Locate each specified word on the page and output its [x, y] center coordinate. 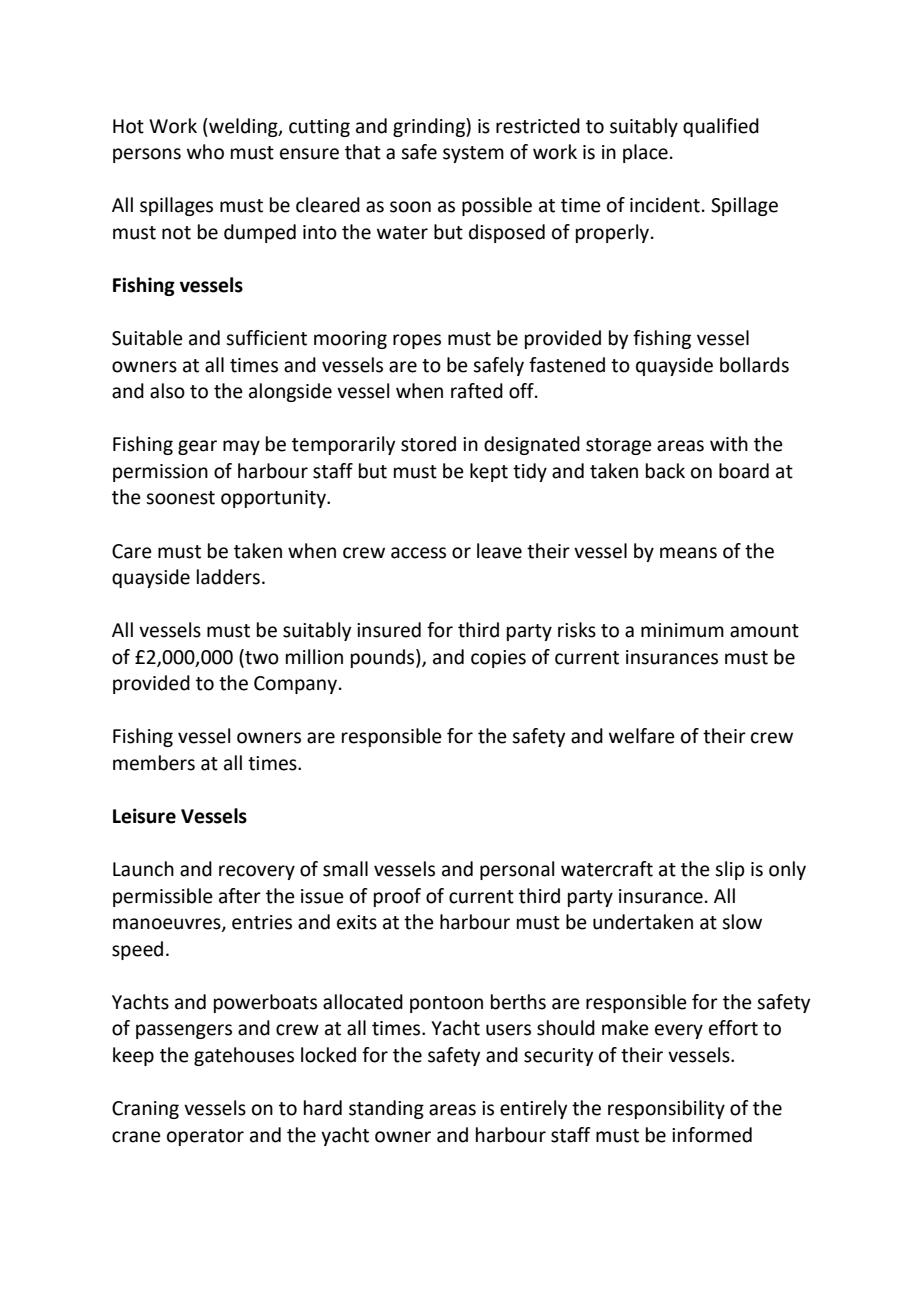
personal [517, 870]
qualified [721, 127]
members [154, 763]
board [744, 471]
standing [386, 1109]
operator [205, 1137]
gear [197, 447]
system [473, 154]
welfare [642, 736]
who [205, 152]
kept [489, 472]
